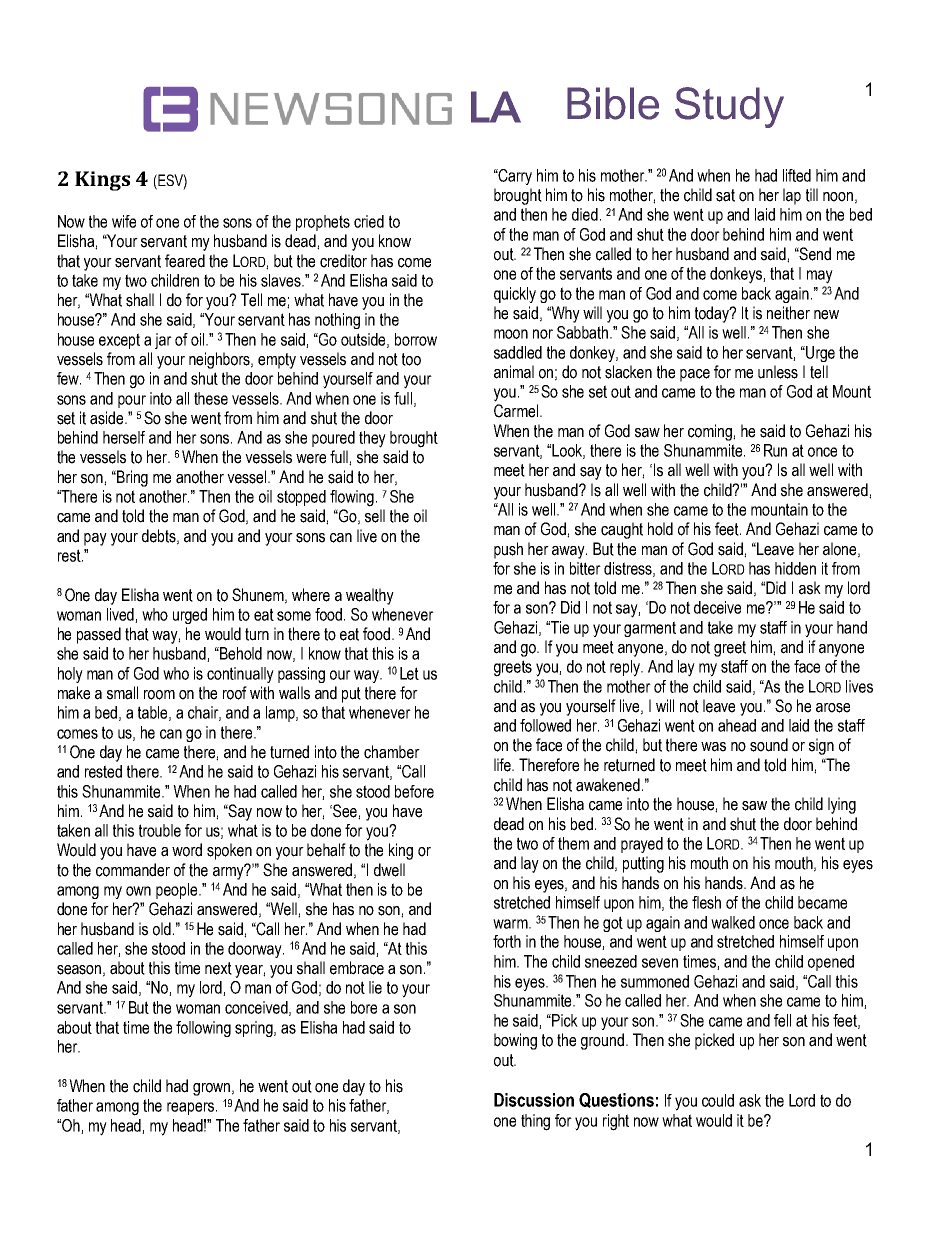  Describe the element at coordinates (99, 635) in the document. I see `passed` at that location.
